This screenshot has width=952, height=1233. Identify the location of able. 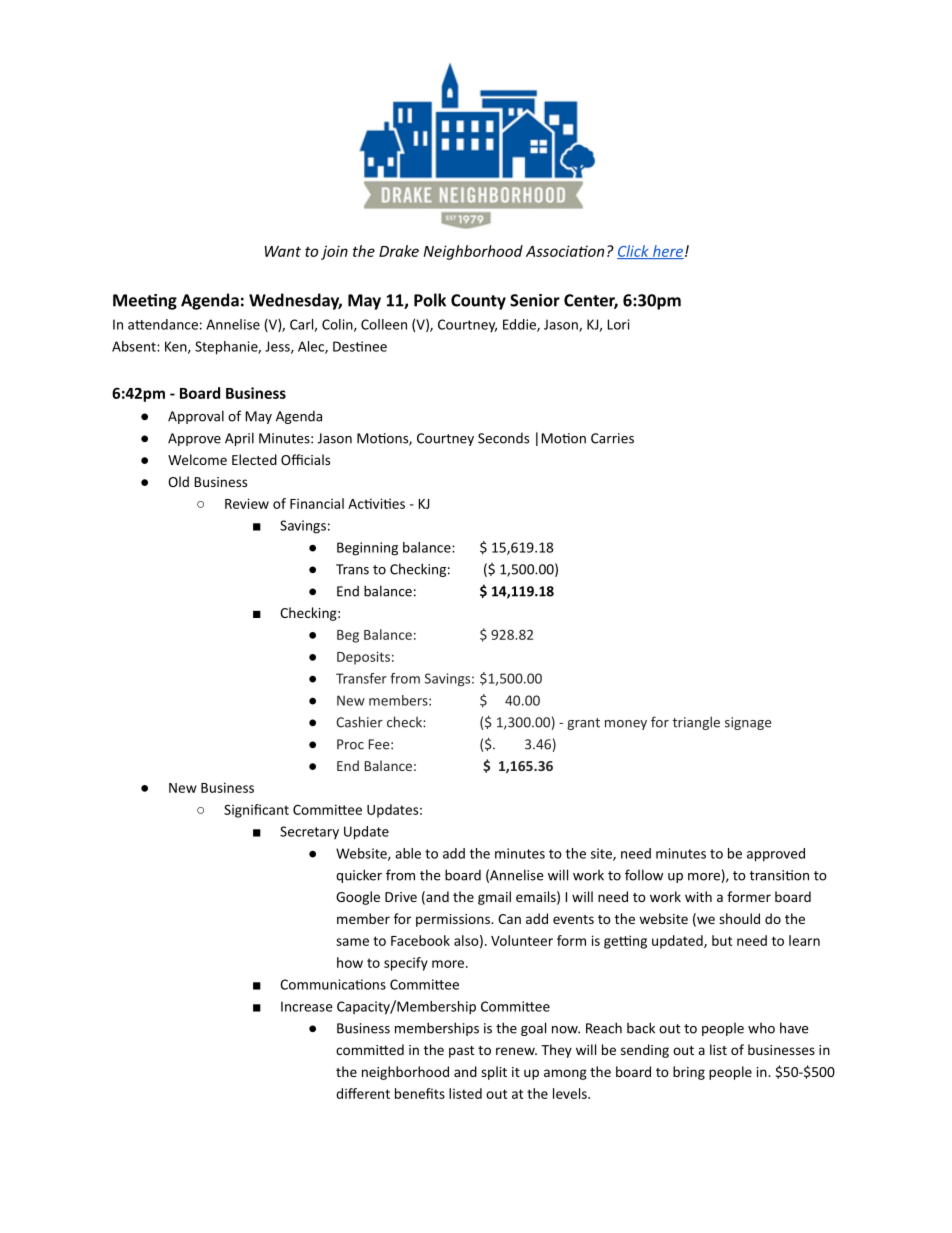
(408, 853).
